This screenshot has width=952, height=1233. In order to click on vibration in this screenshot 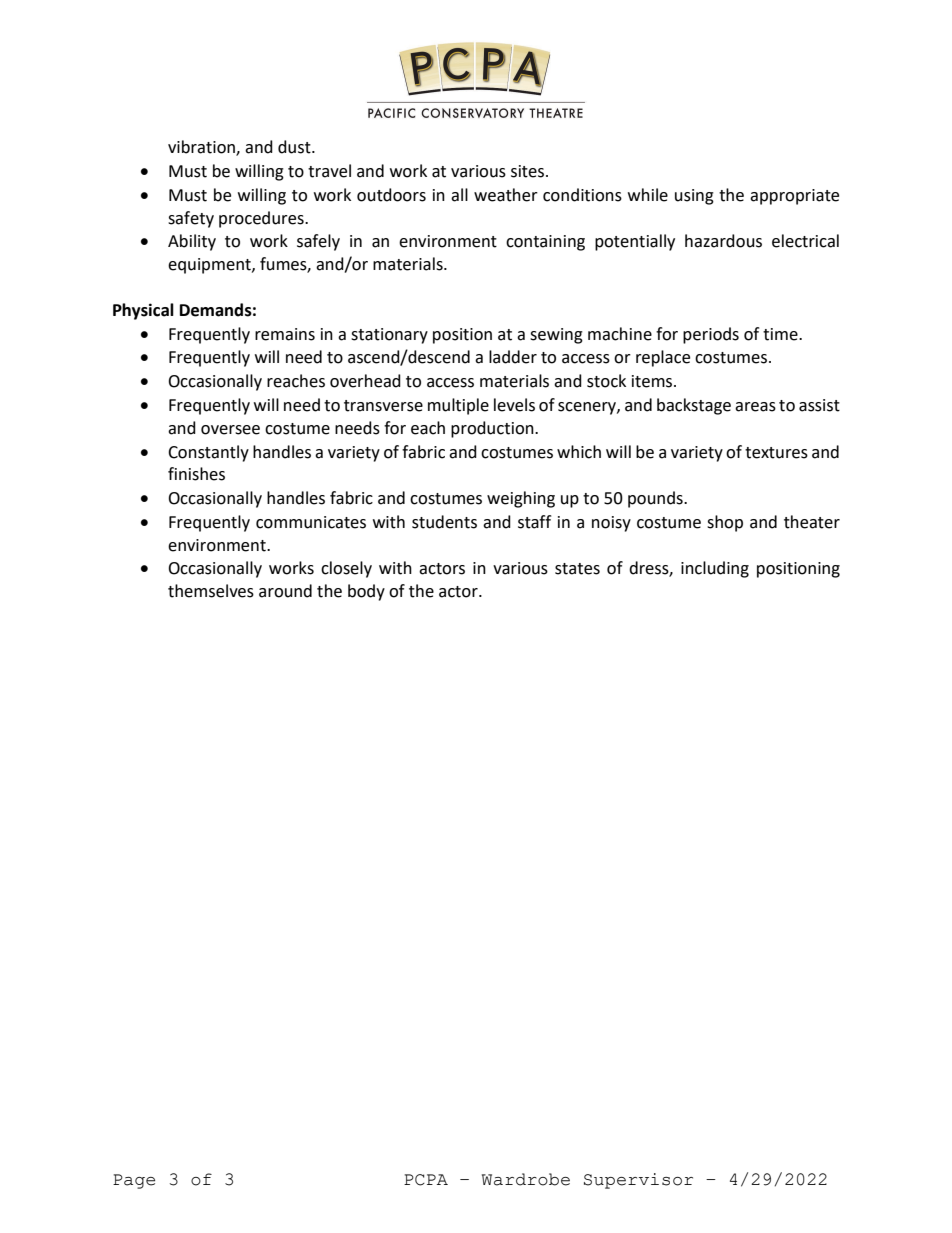, I will do `click(202, 148)`.
